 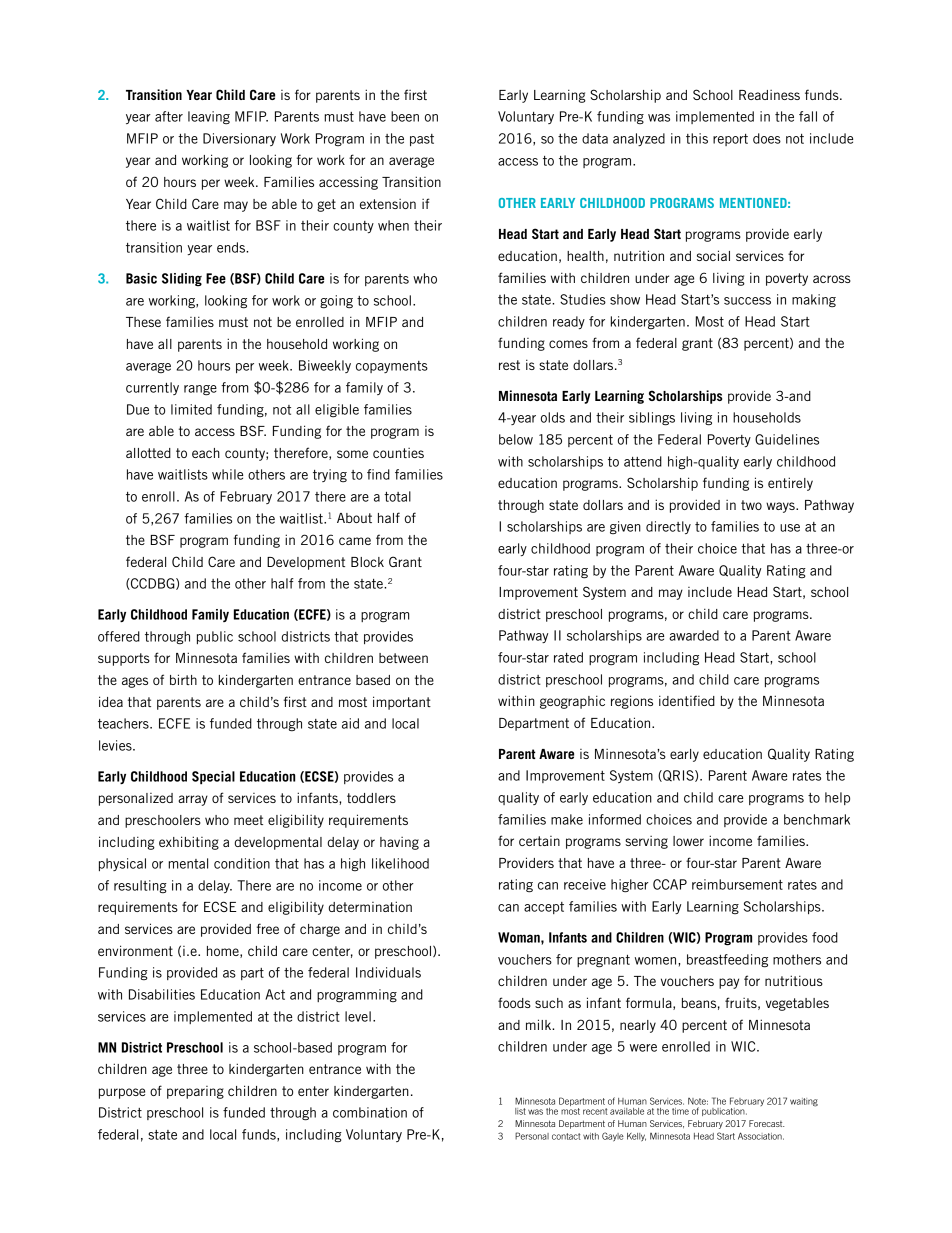 I want to click on offered, so click(x=119, y=636).
